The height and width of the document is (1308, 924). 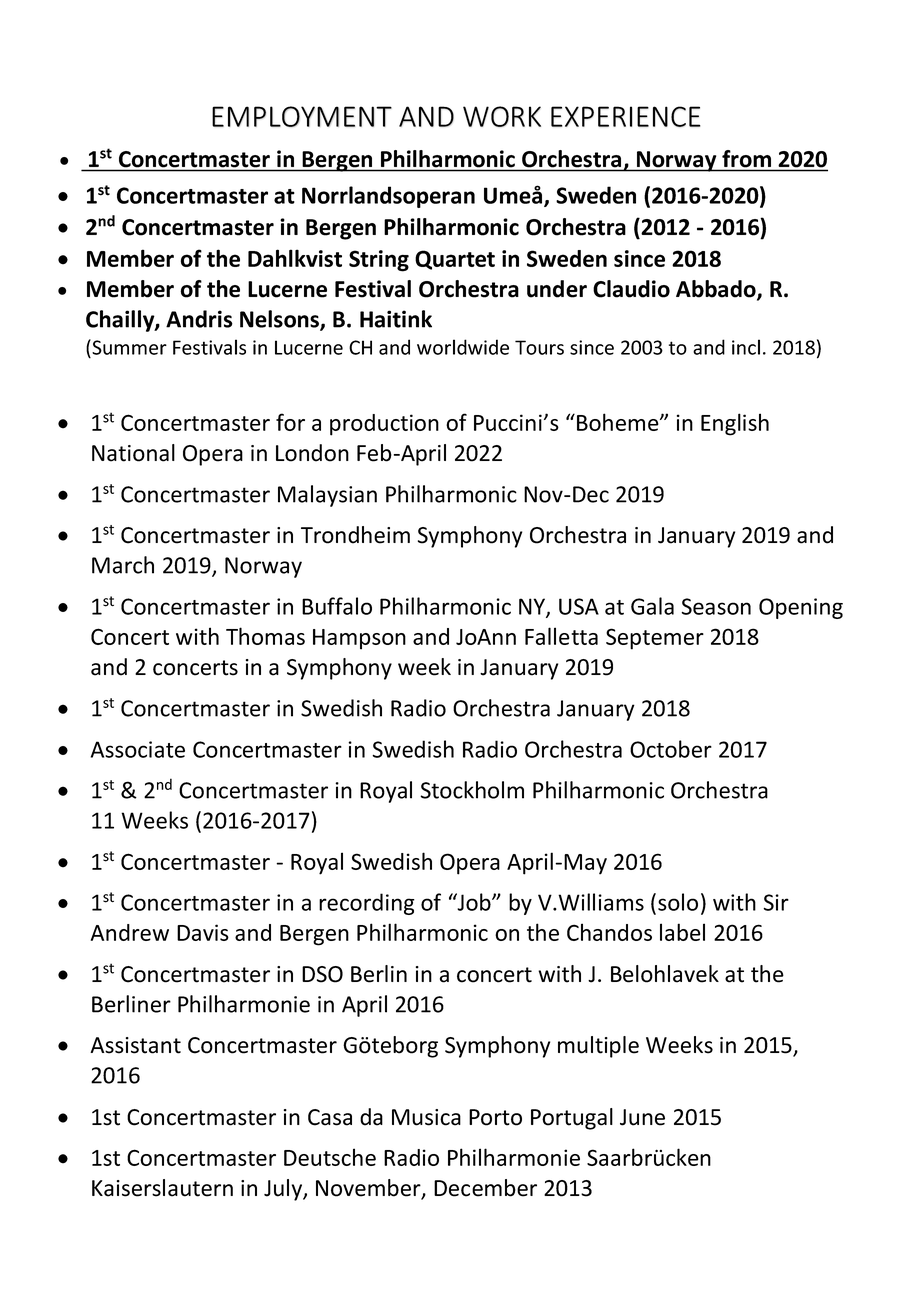 I want to click on Thomas, so click(x=265, y=636).
